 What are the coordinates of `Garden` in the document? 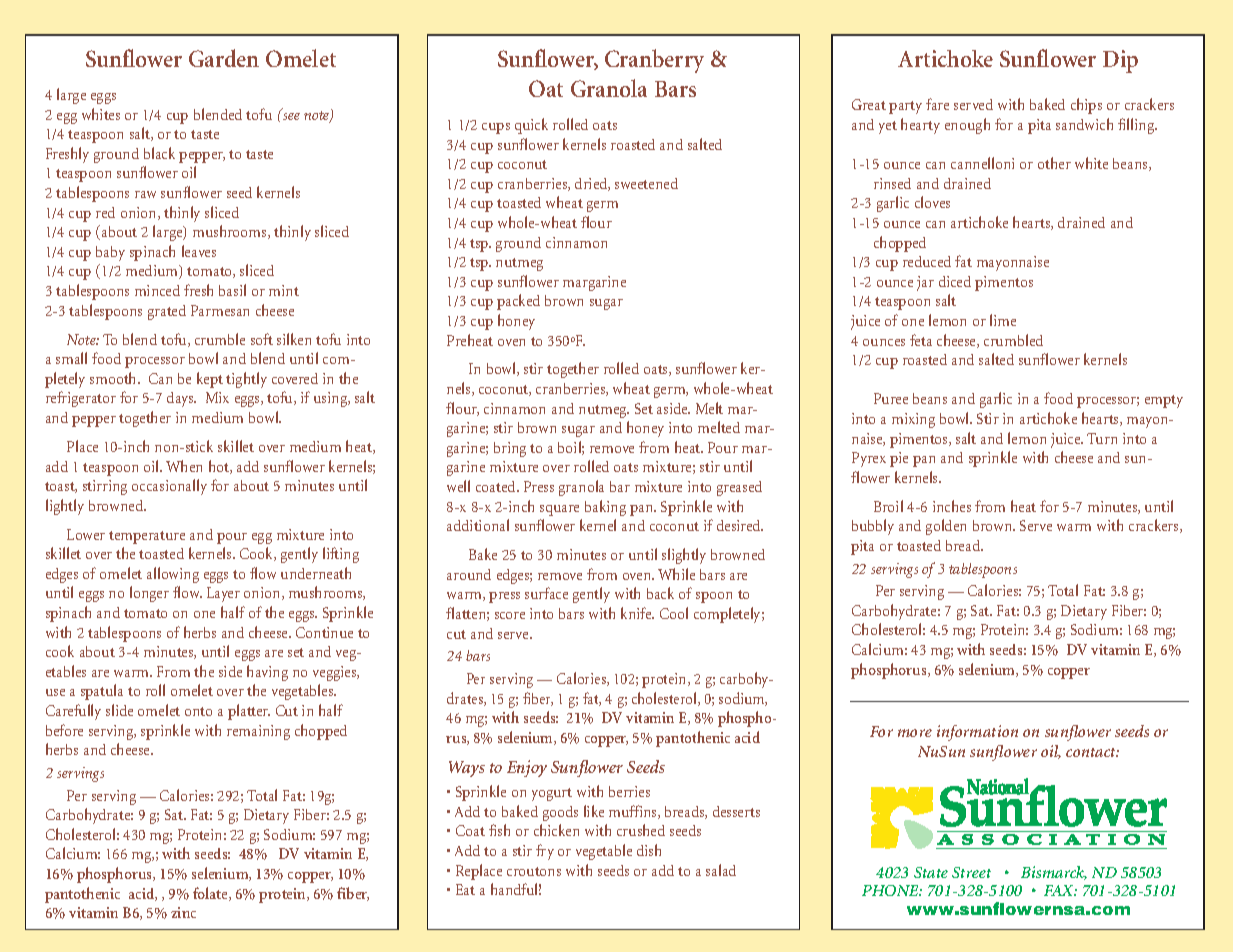 It's located at (224, 58).
